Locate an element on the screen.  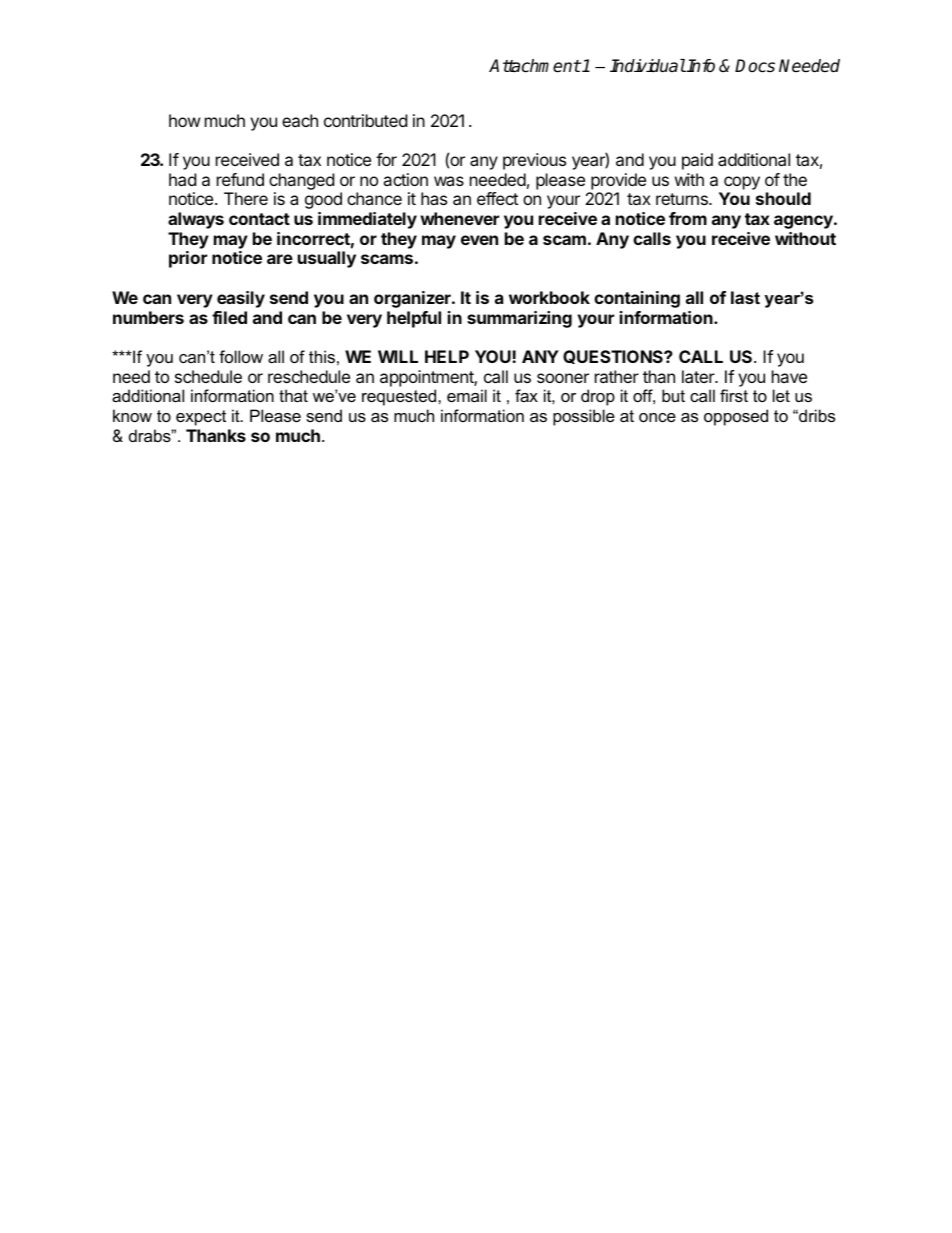
easily is located at coordinates (241, 299).
